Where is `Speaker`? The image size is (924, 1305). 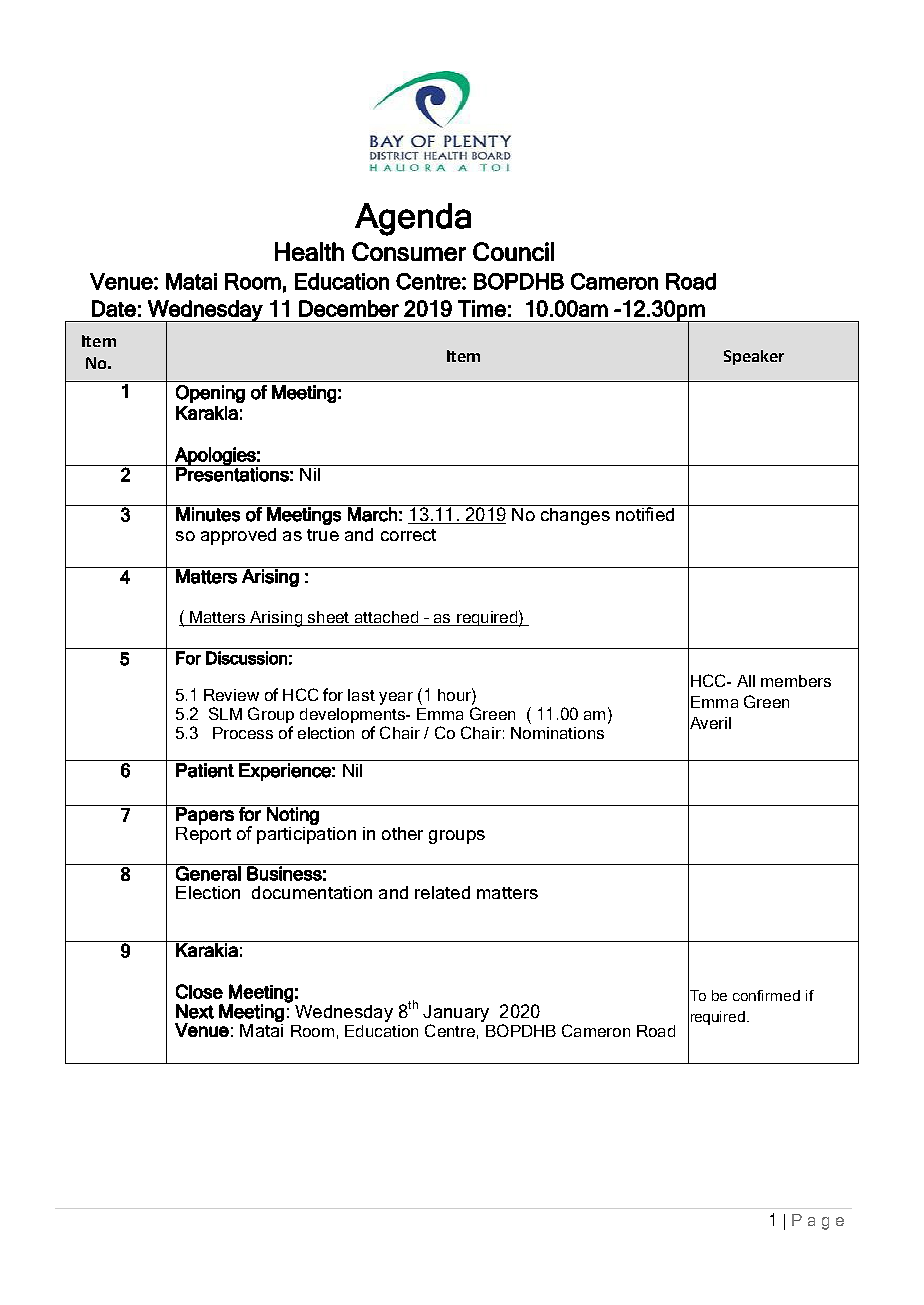
Speaker is located at coordinates (754, 357).
